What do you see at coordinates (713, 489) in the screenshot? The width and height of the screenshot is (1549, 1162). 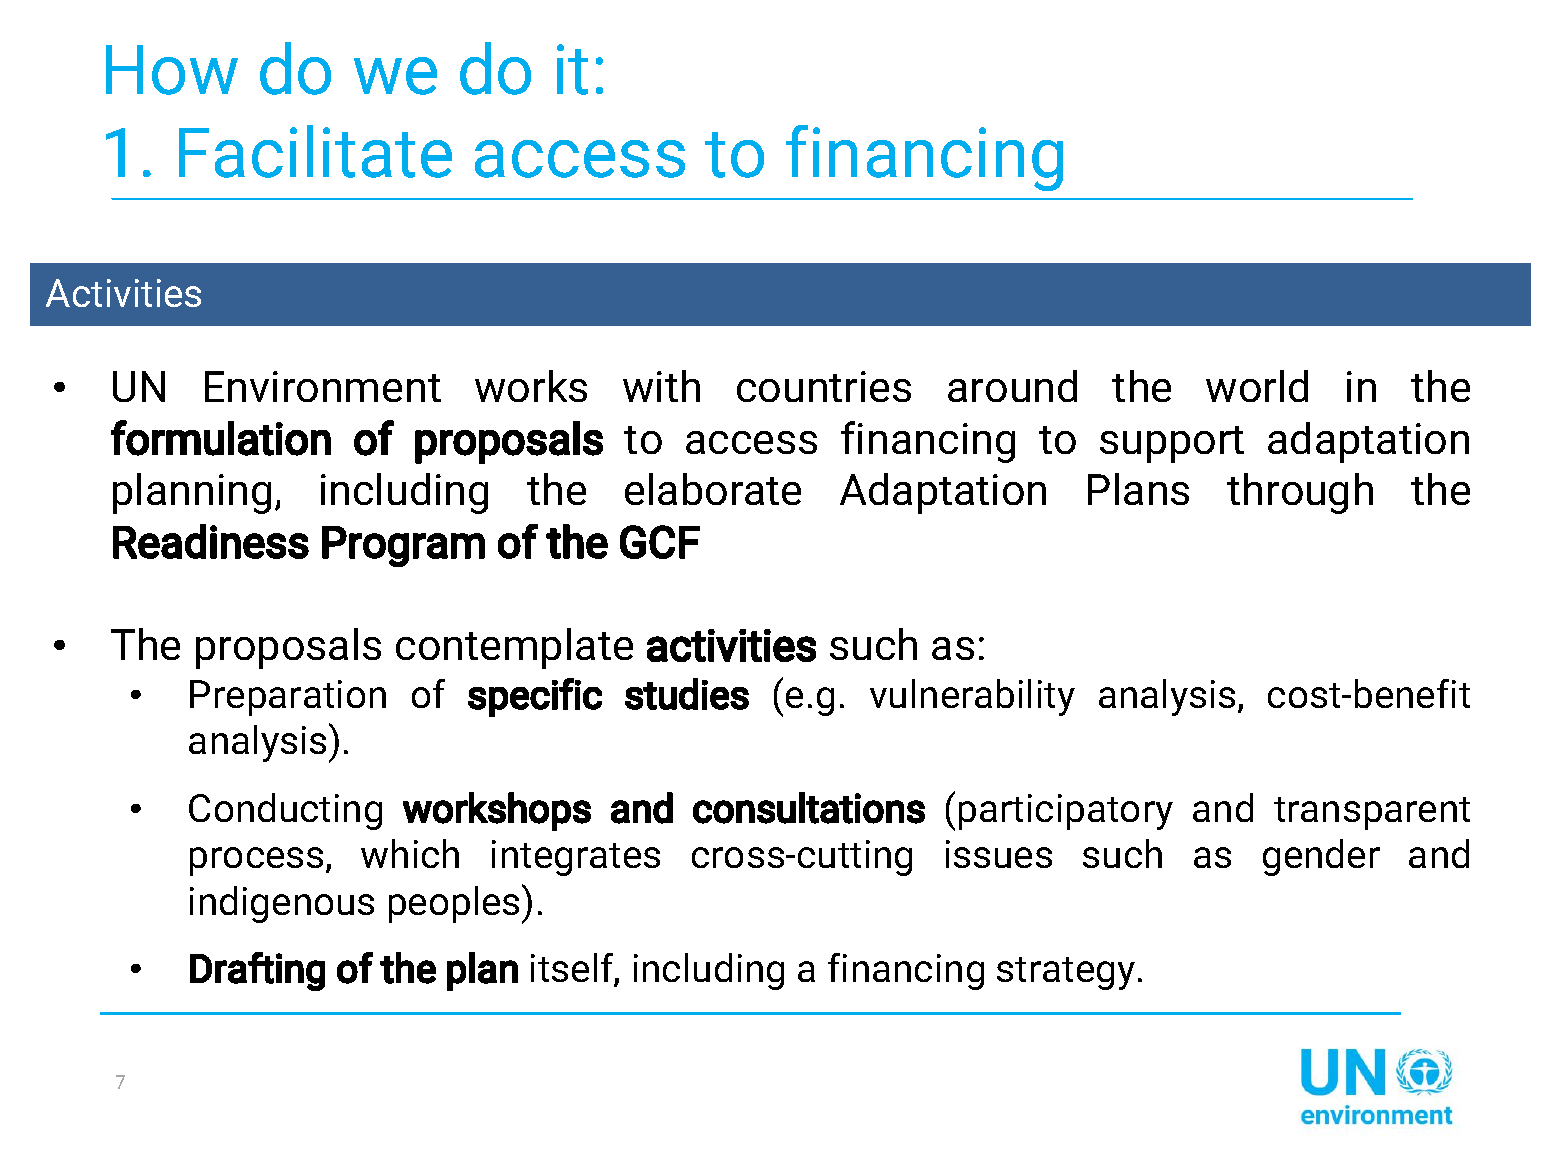 I see `elaborate` at bounding box center [713, 489].
